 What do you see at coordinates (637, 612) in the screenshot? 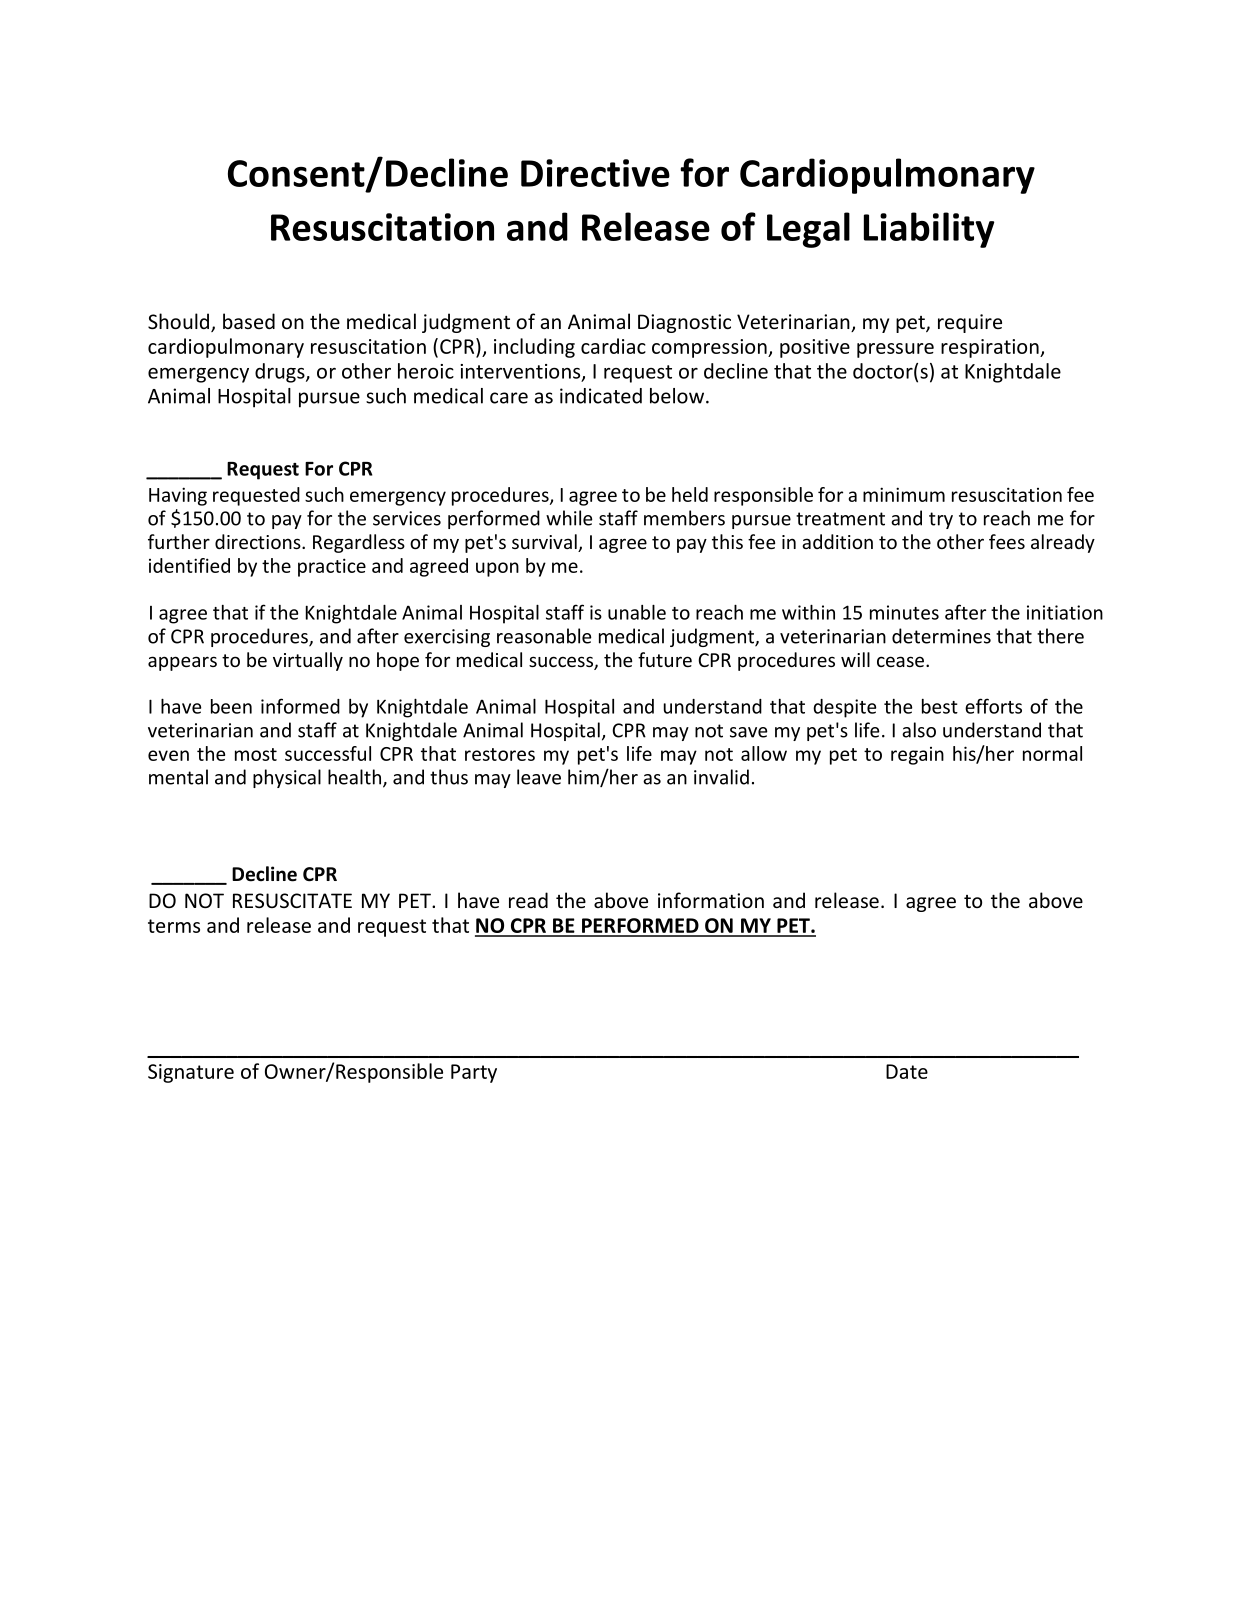
I see `unable` at bounding box center [637, 612].
